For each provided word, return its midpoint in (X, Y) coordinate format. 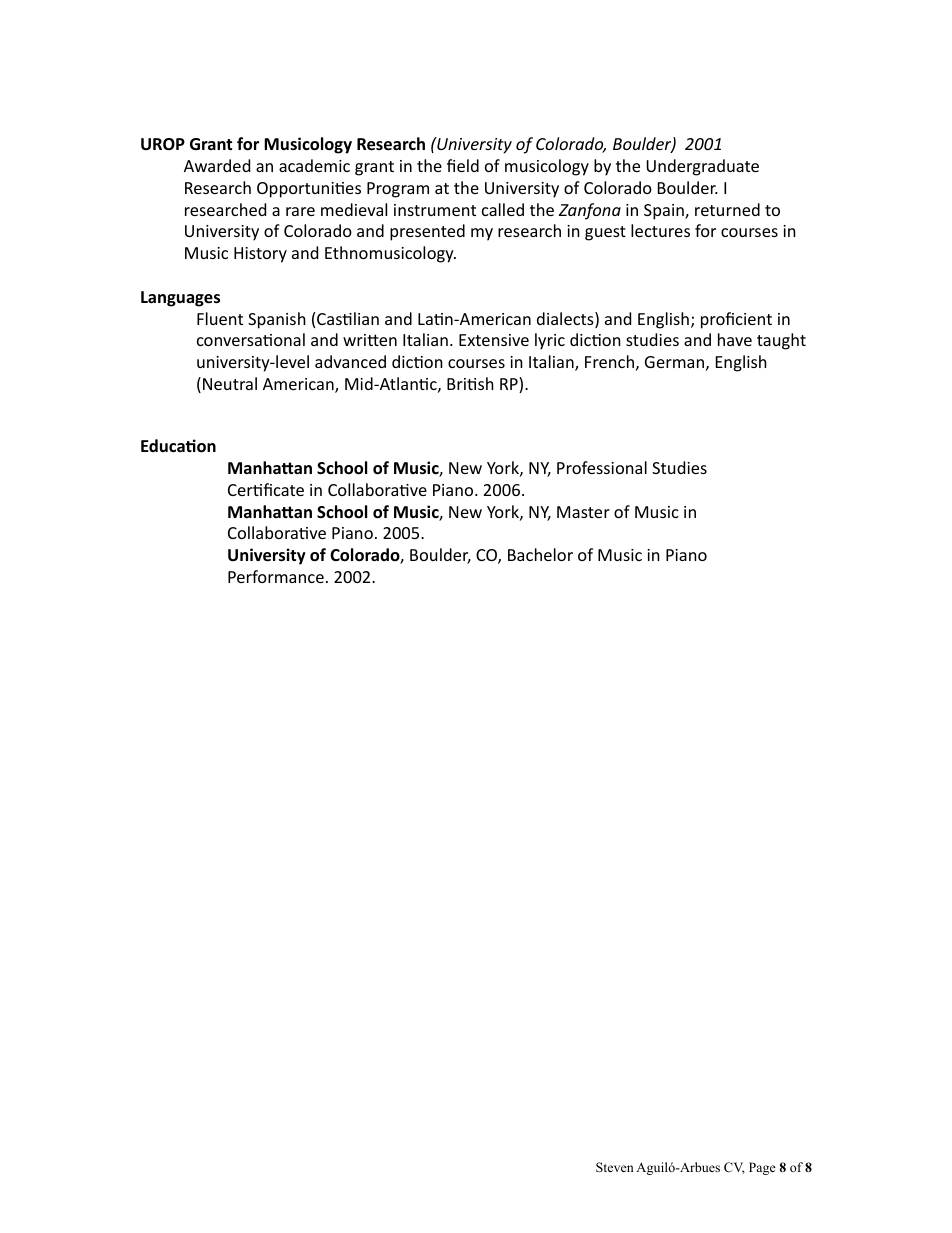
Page (762, 1168)
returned (727, 209)
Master (583, 512)
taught (781, 341)
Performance (276, 576)
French (609, 361)
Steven (615, 1167)
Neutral (230, 383)
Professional (602, 467)
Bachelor (540, 554)
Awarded (217, 165)
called (503, 209)
